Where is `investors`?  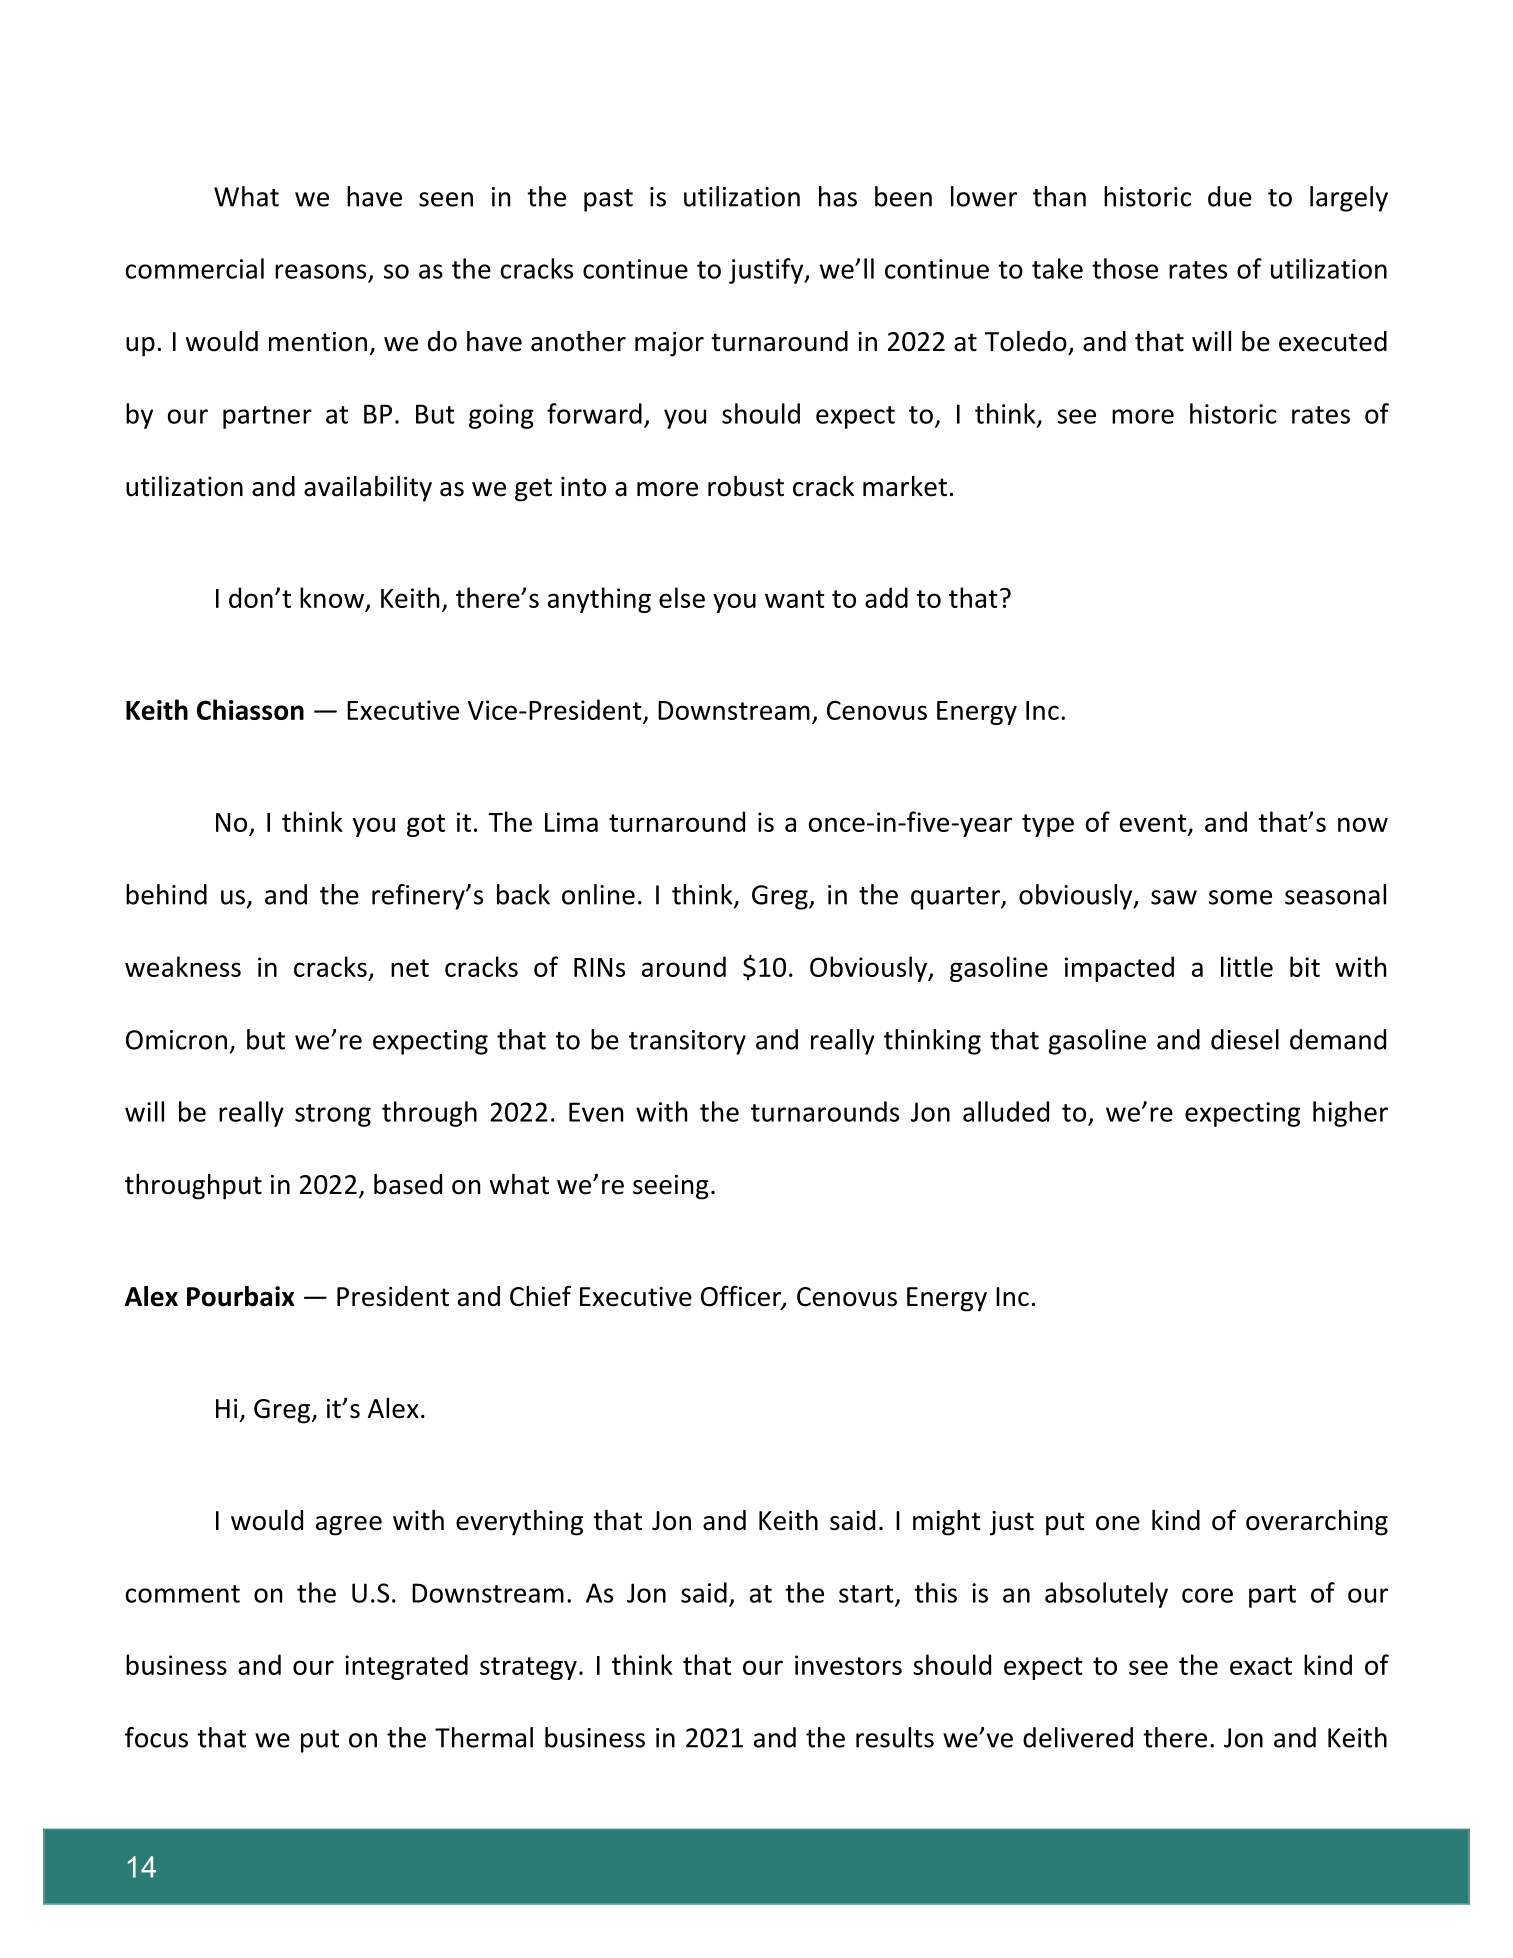 investors is located at coordinates (848, 1665).
